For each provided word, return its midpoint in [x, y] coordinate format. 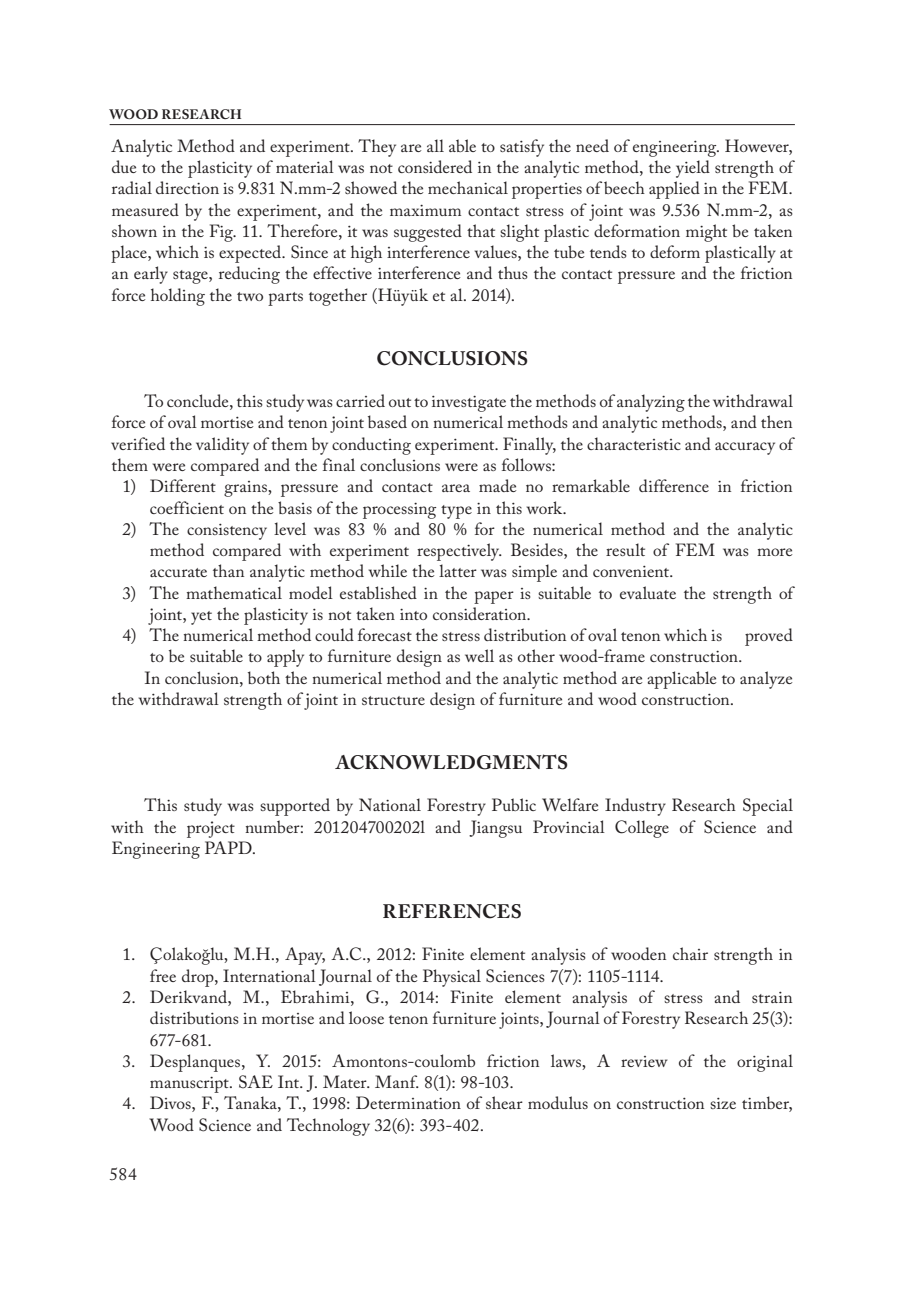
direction [187, 187]
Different [183, 485]
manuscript [190, 1085]
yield [693, 169]
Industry [635, 807]
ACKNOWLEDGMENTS [451, 762]
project [211, 829]
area [456, 488]
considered [435, 166]
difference [674, 485]
